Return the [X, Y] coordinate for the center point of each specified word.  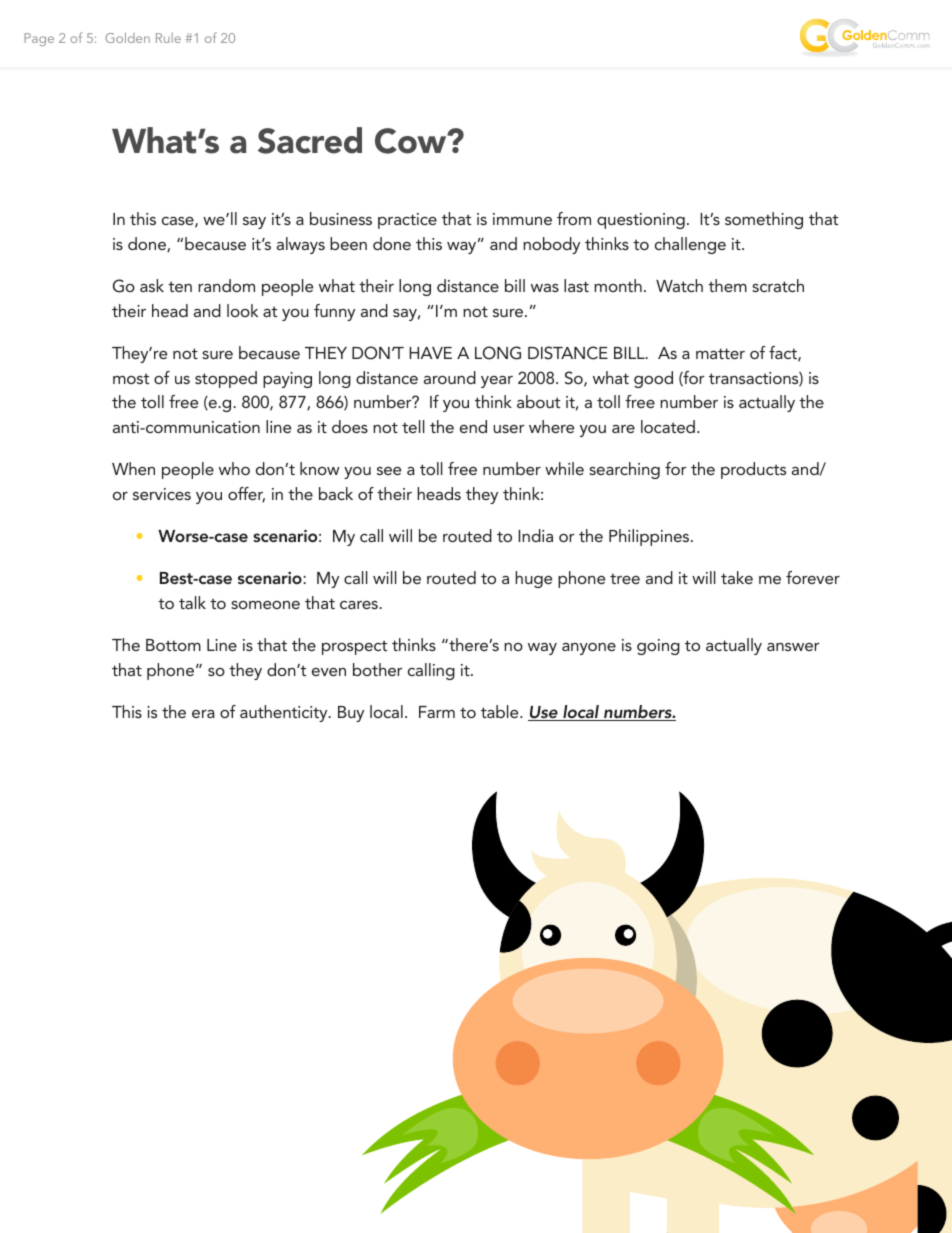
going [658, 647]
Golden [127, 37]
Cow [412, 141]
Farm [437, 712]
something [764, 220]
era [203, 714]
